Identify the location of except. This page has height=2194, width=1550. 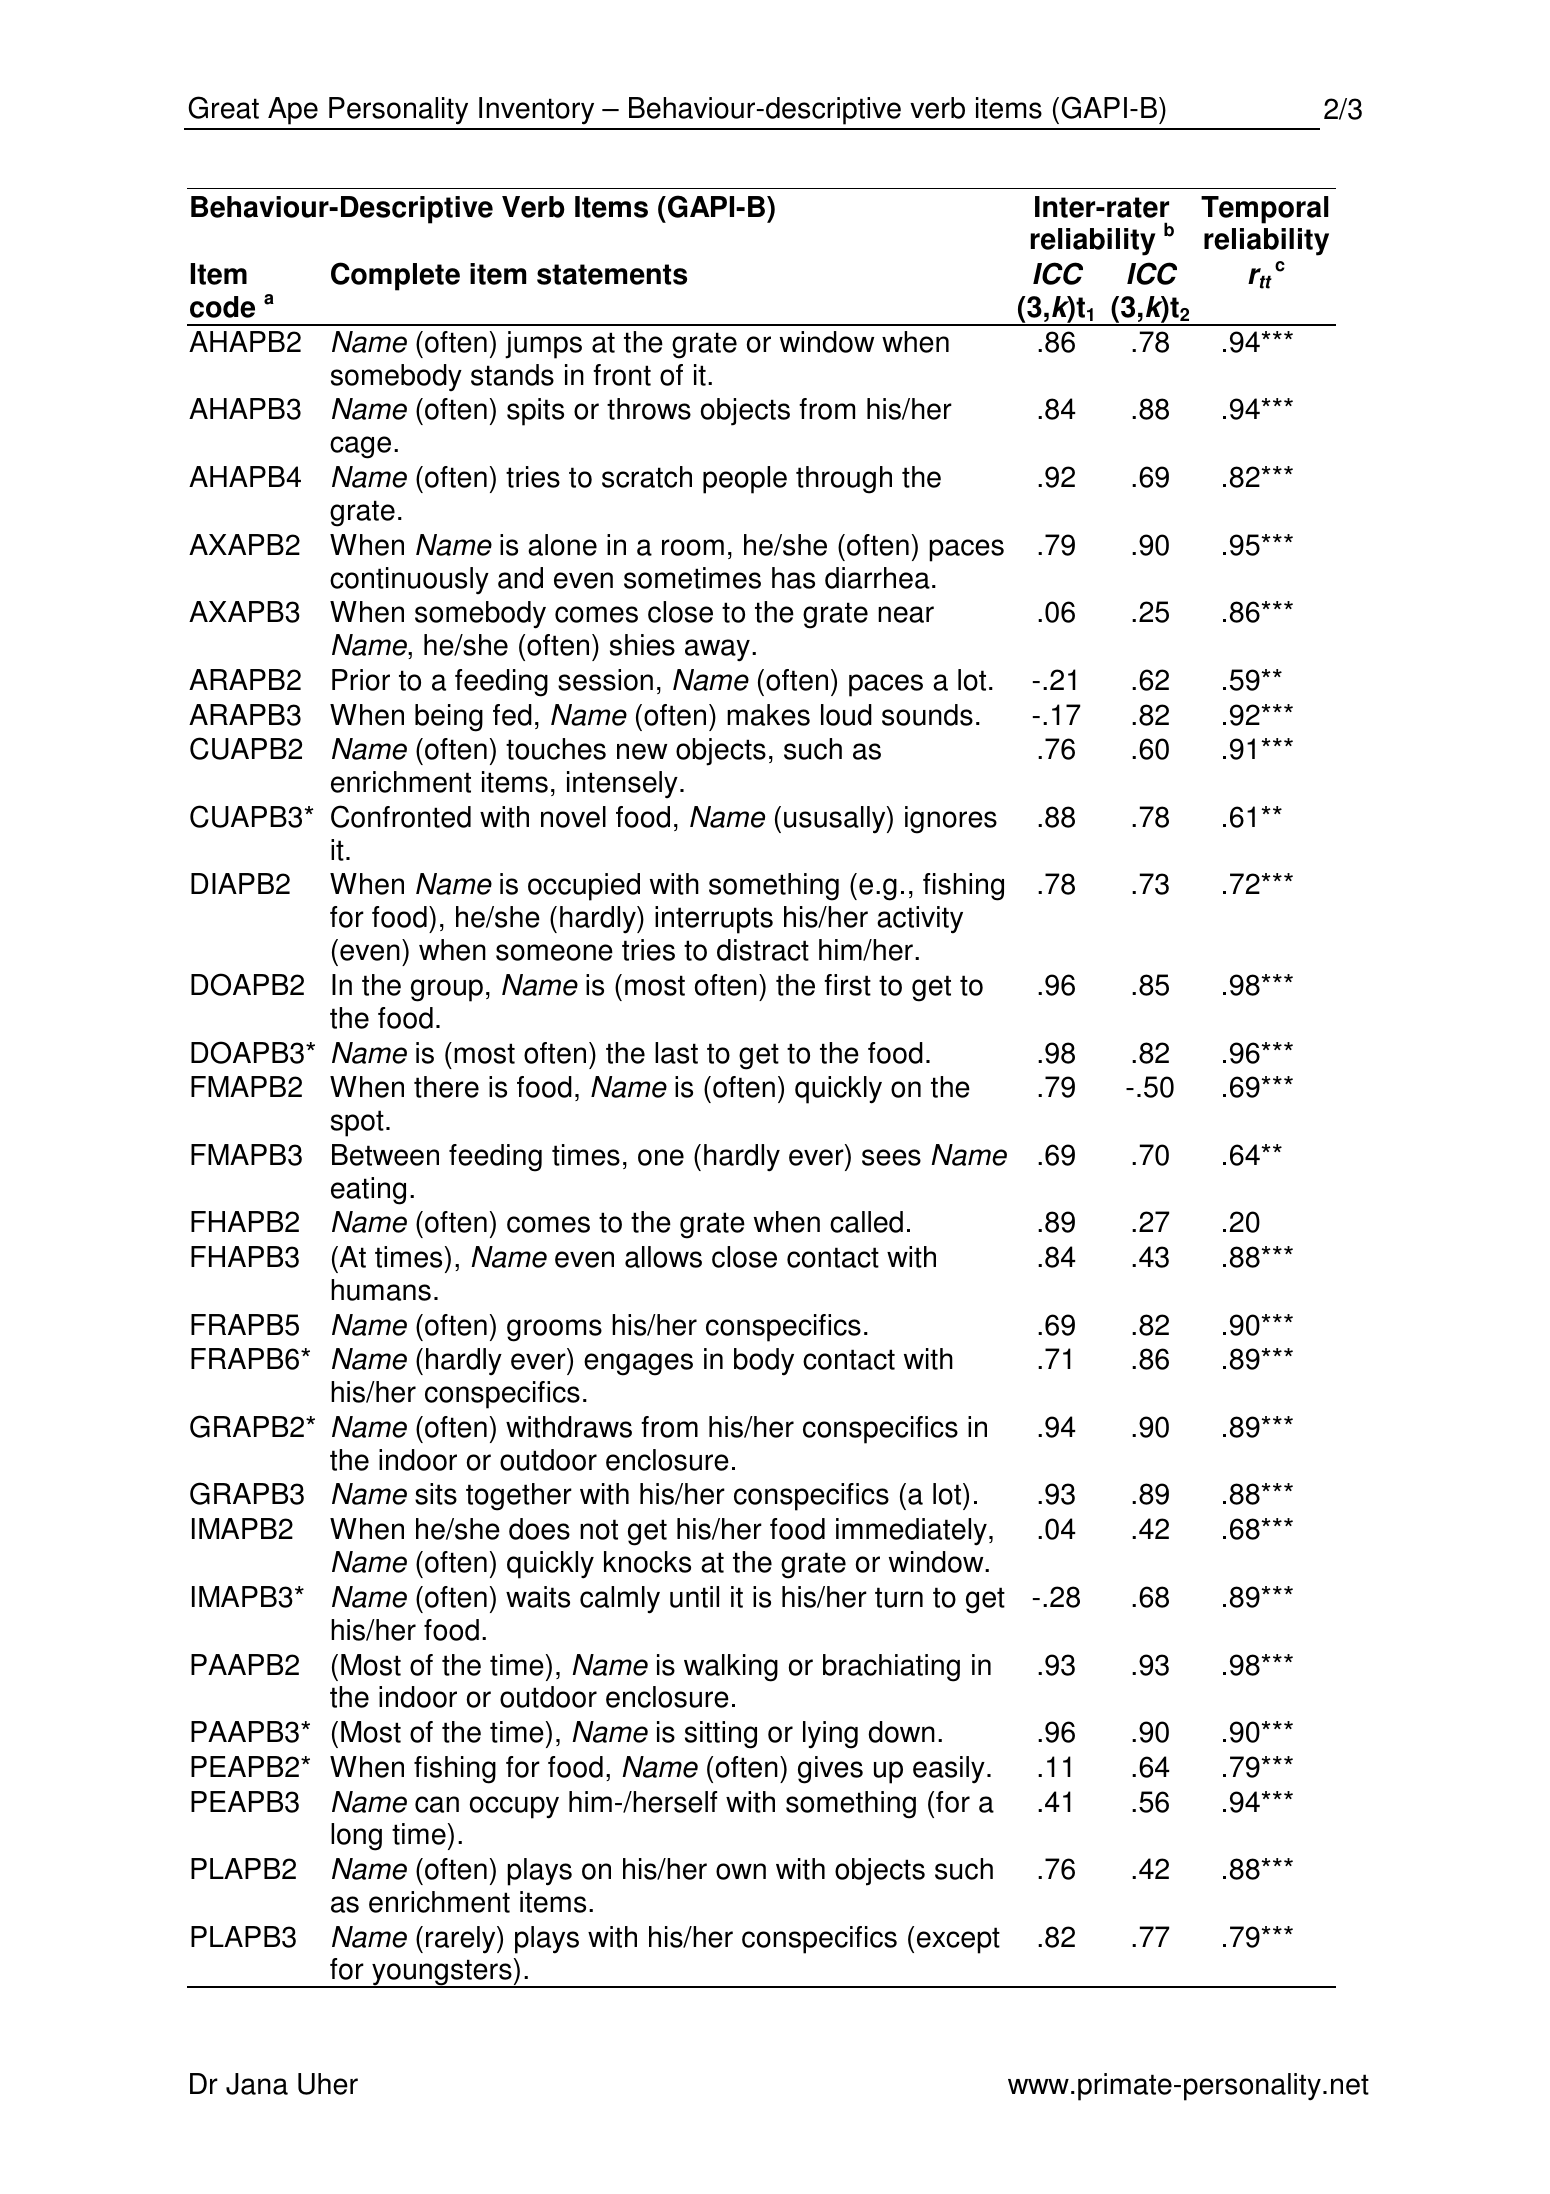
(958, 1940).
